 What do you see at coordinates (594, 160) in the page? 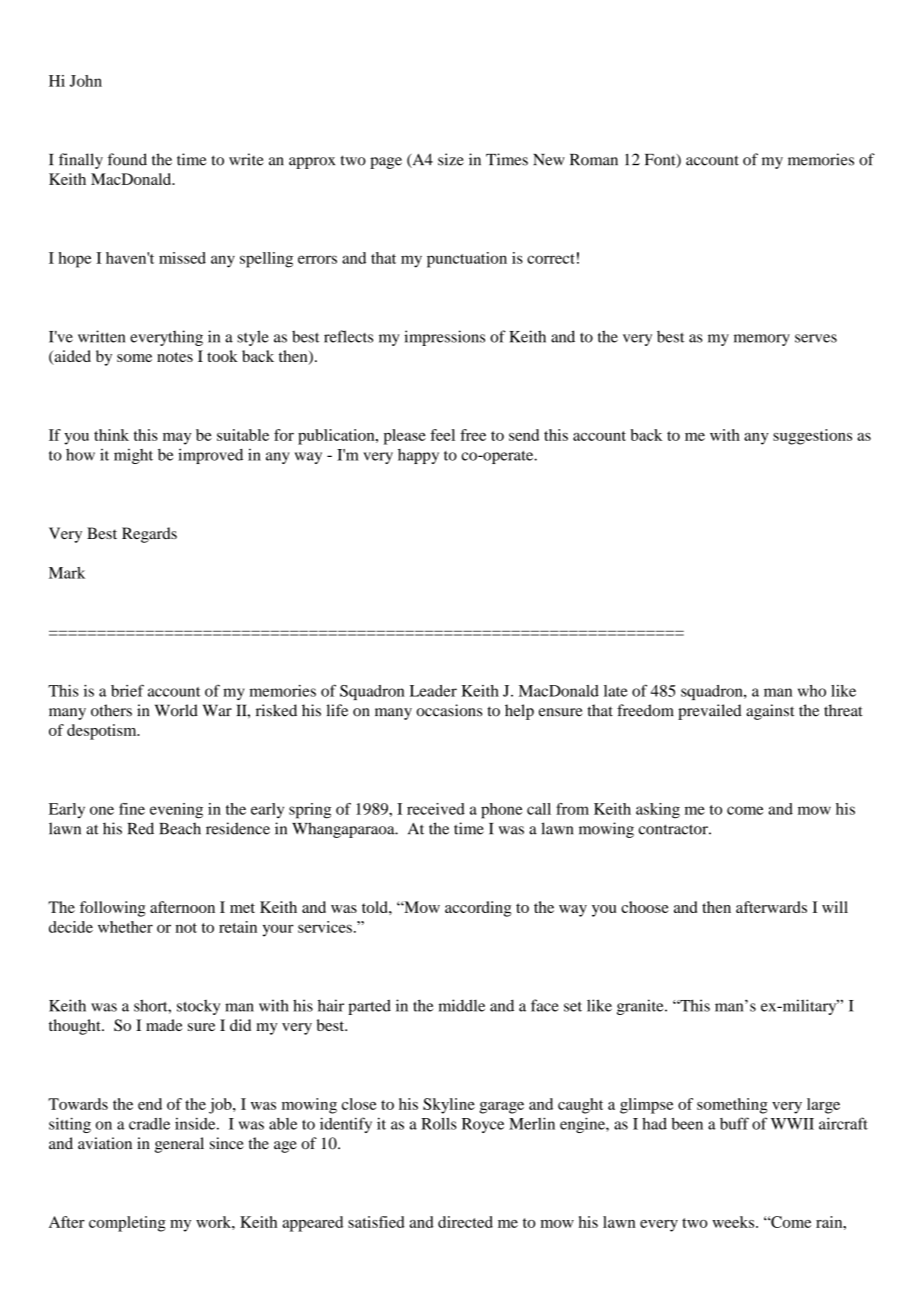
I see `Roman` at bounding box center [594, 160].
